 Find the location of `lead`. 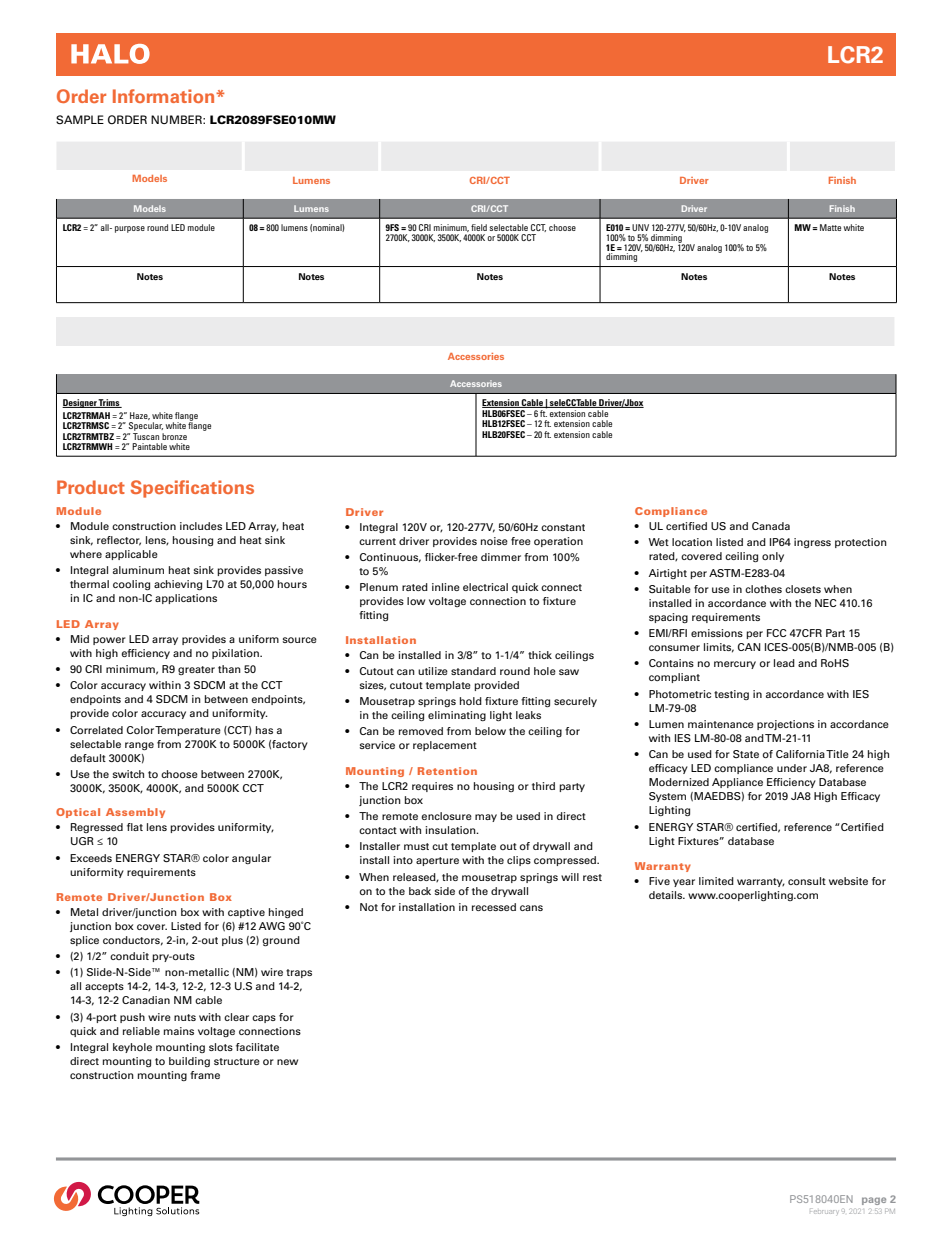

lead is located at coordinates (784, 663).
